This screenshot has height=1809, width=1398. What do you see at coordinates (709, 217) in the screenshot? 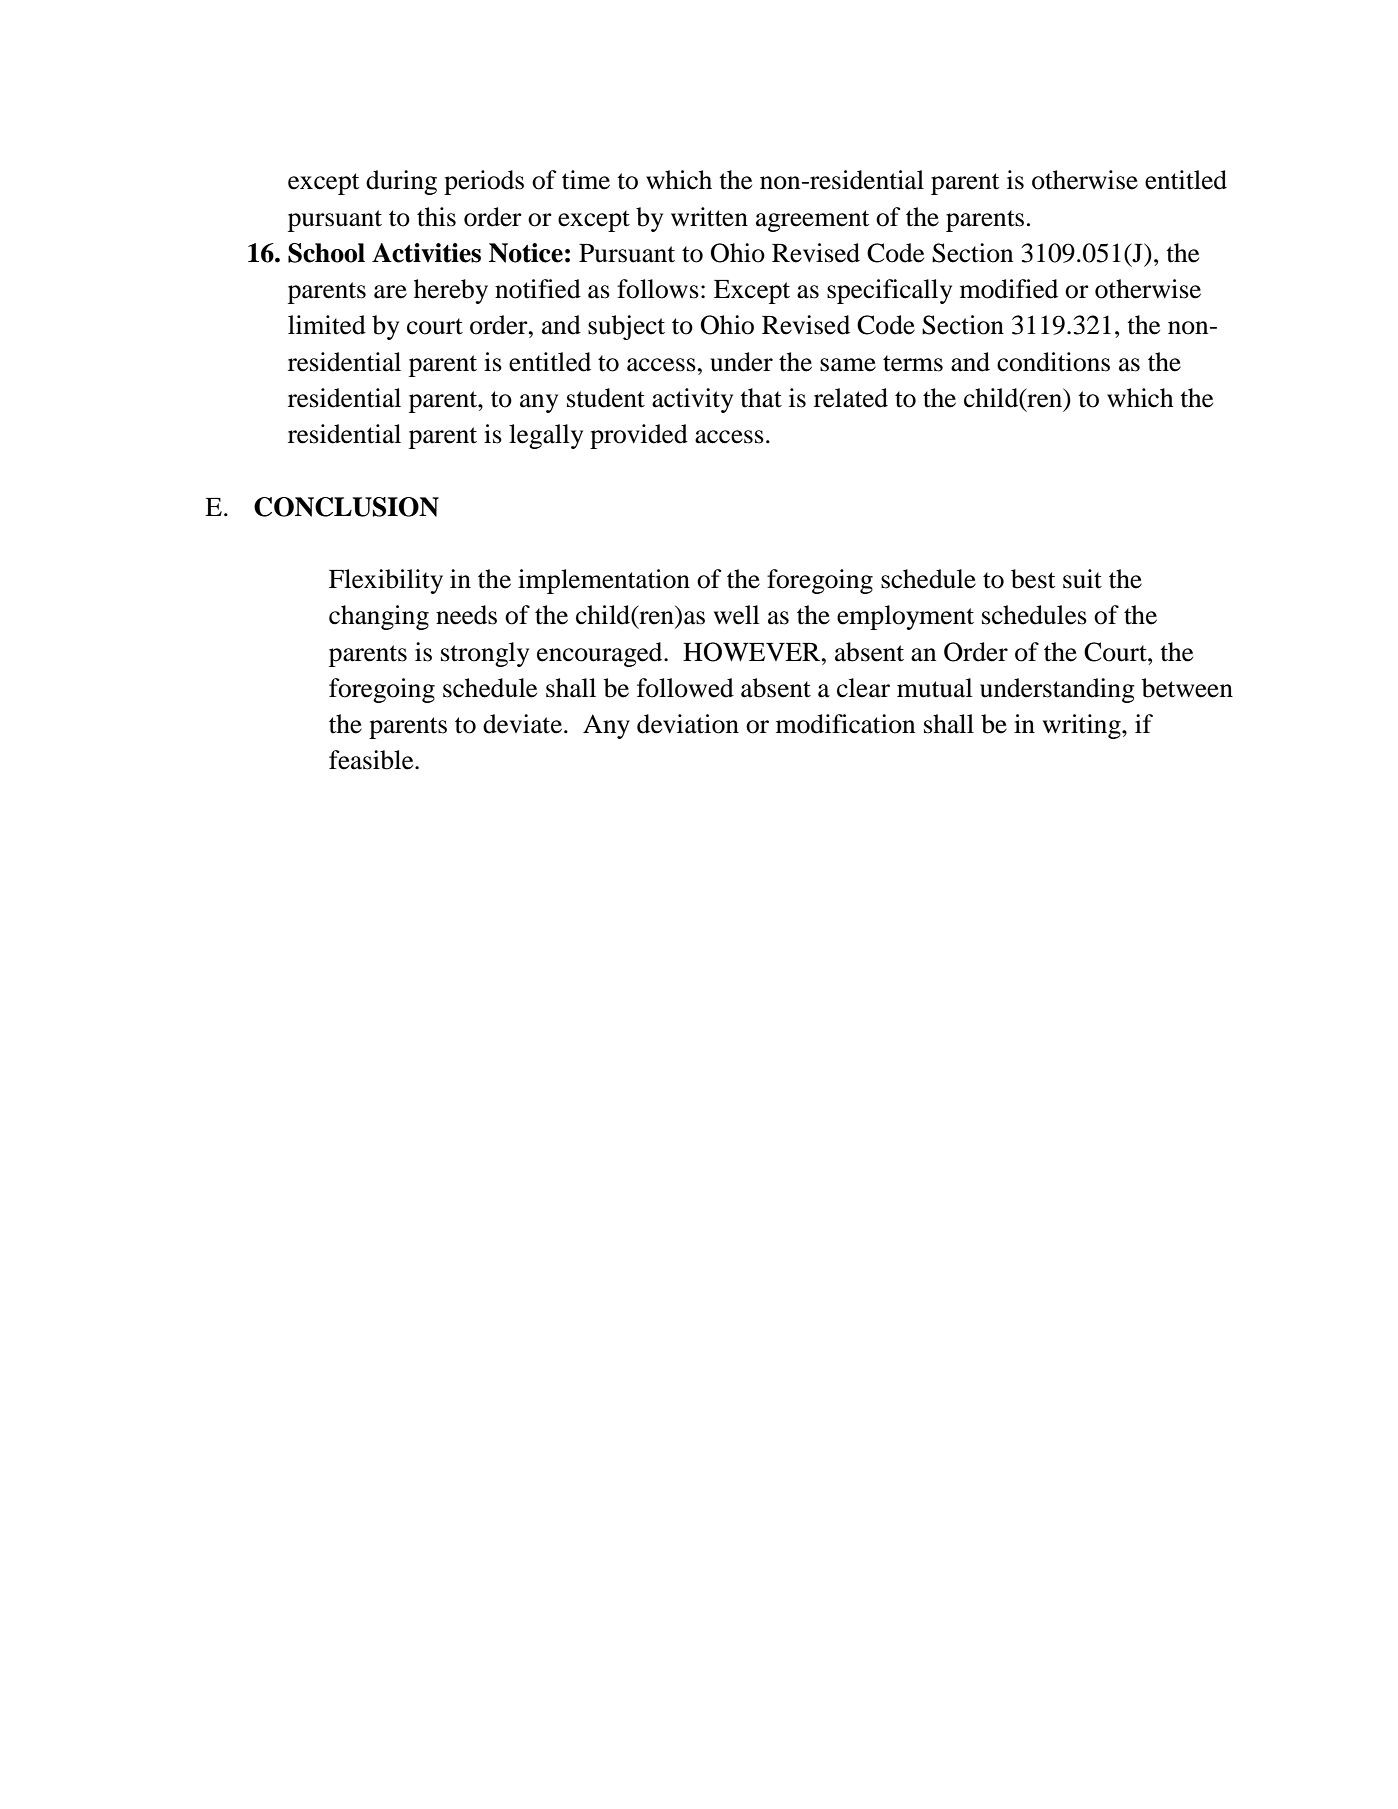
I see `written` at bounding box center [709, 217].
